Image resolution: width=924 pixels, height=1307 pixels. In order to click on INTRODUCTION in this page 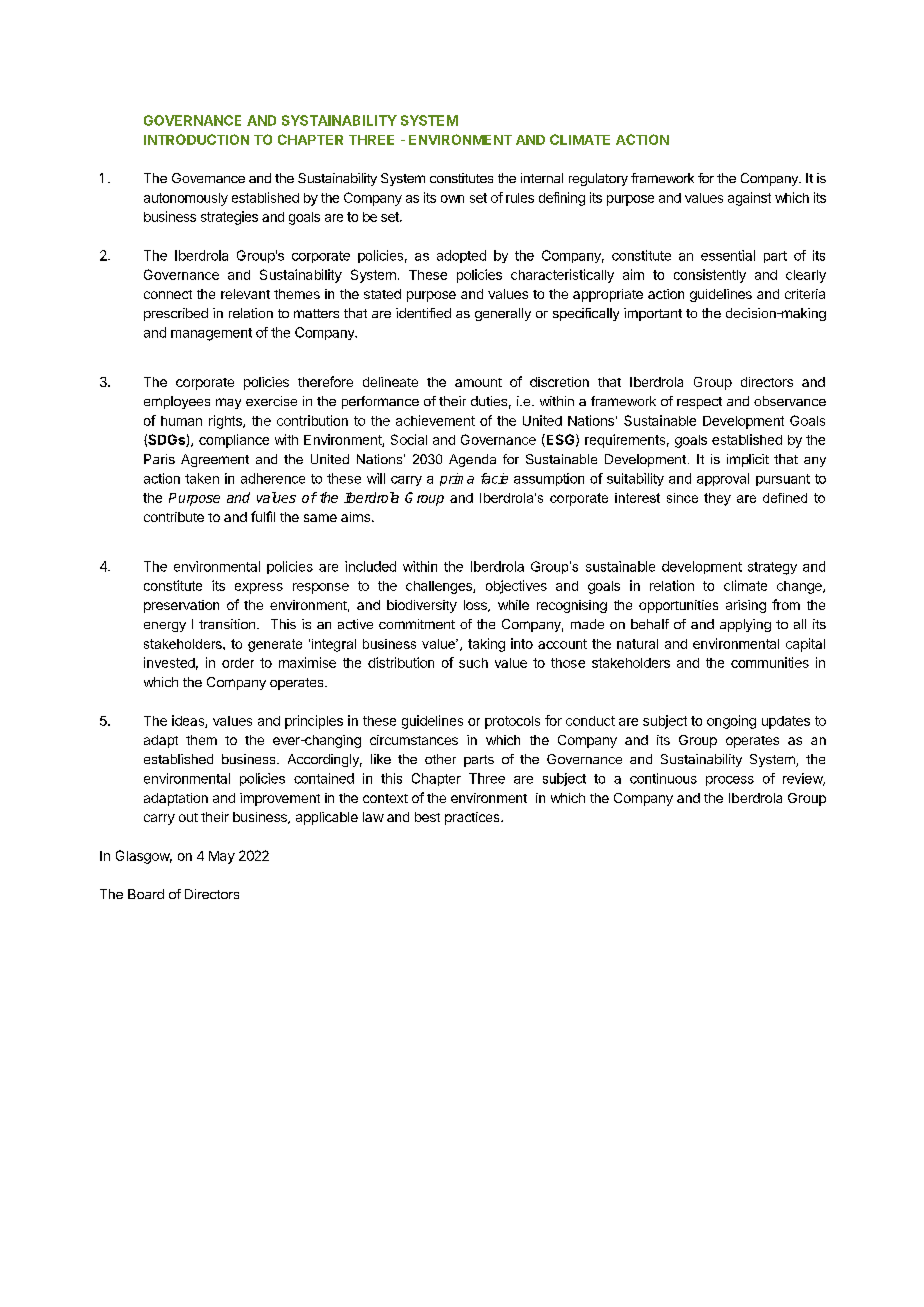, I will do `click(196, 139)`.
